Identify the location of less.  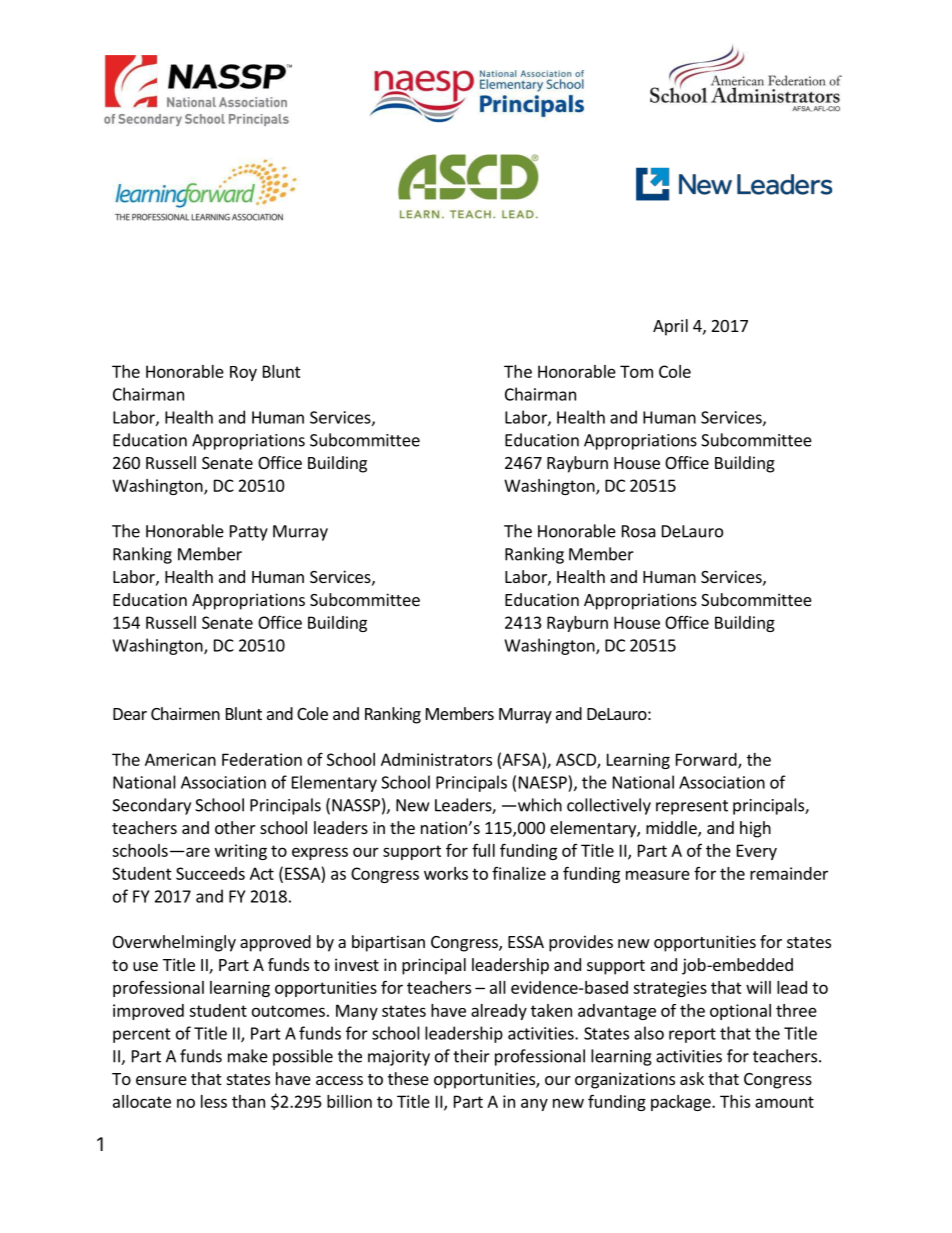
(214, 1101).
